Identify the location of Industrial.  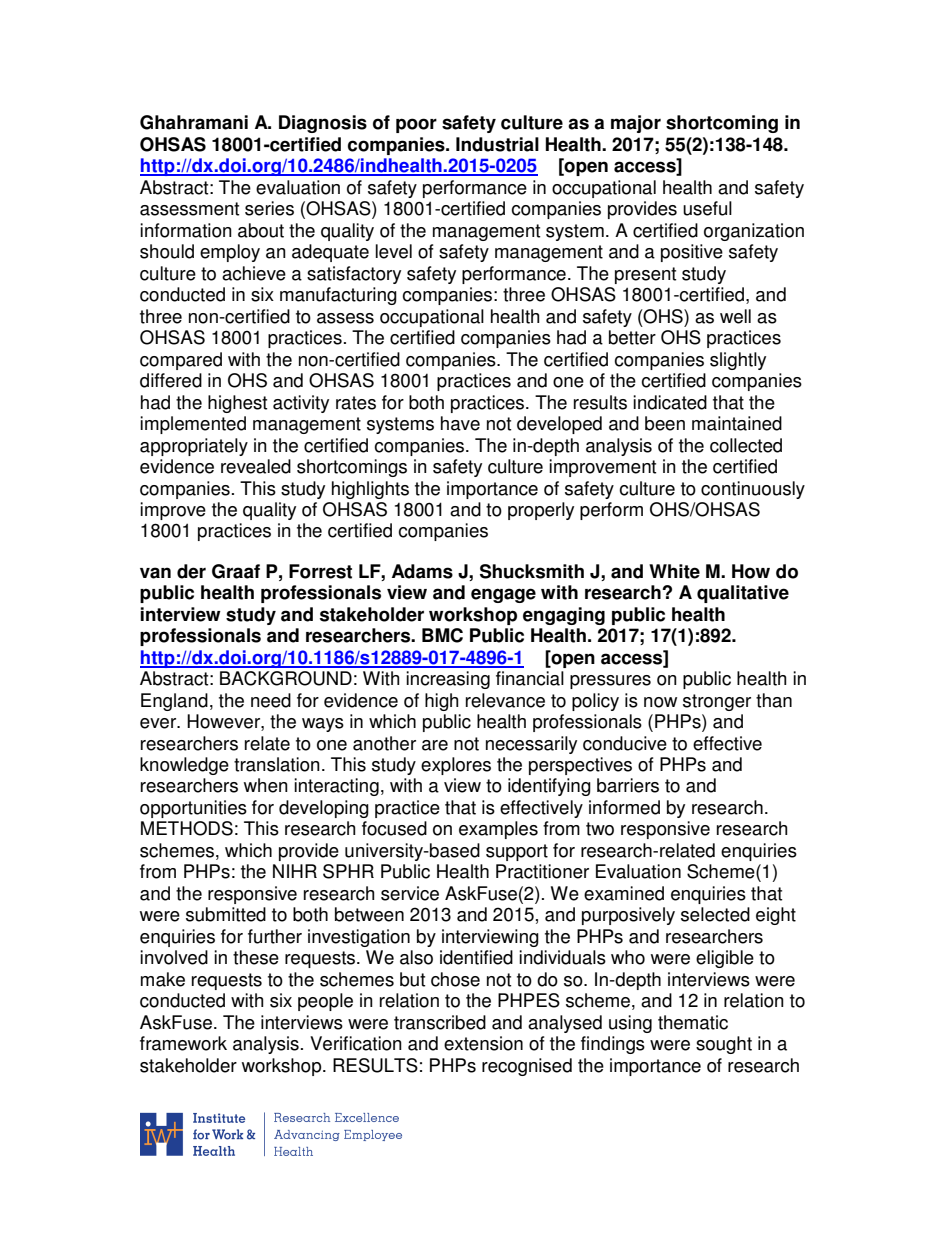
(497, 144).
